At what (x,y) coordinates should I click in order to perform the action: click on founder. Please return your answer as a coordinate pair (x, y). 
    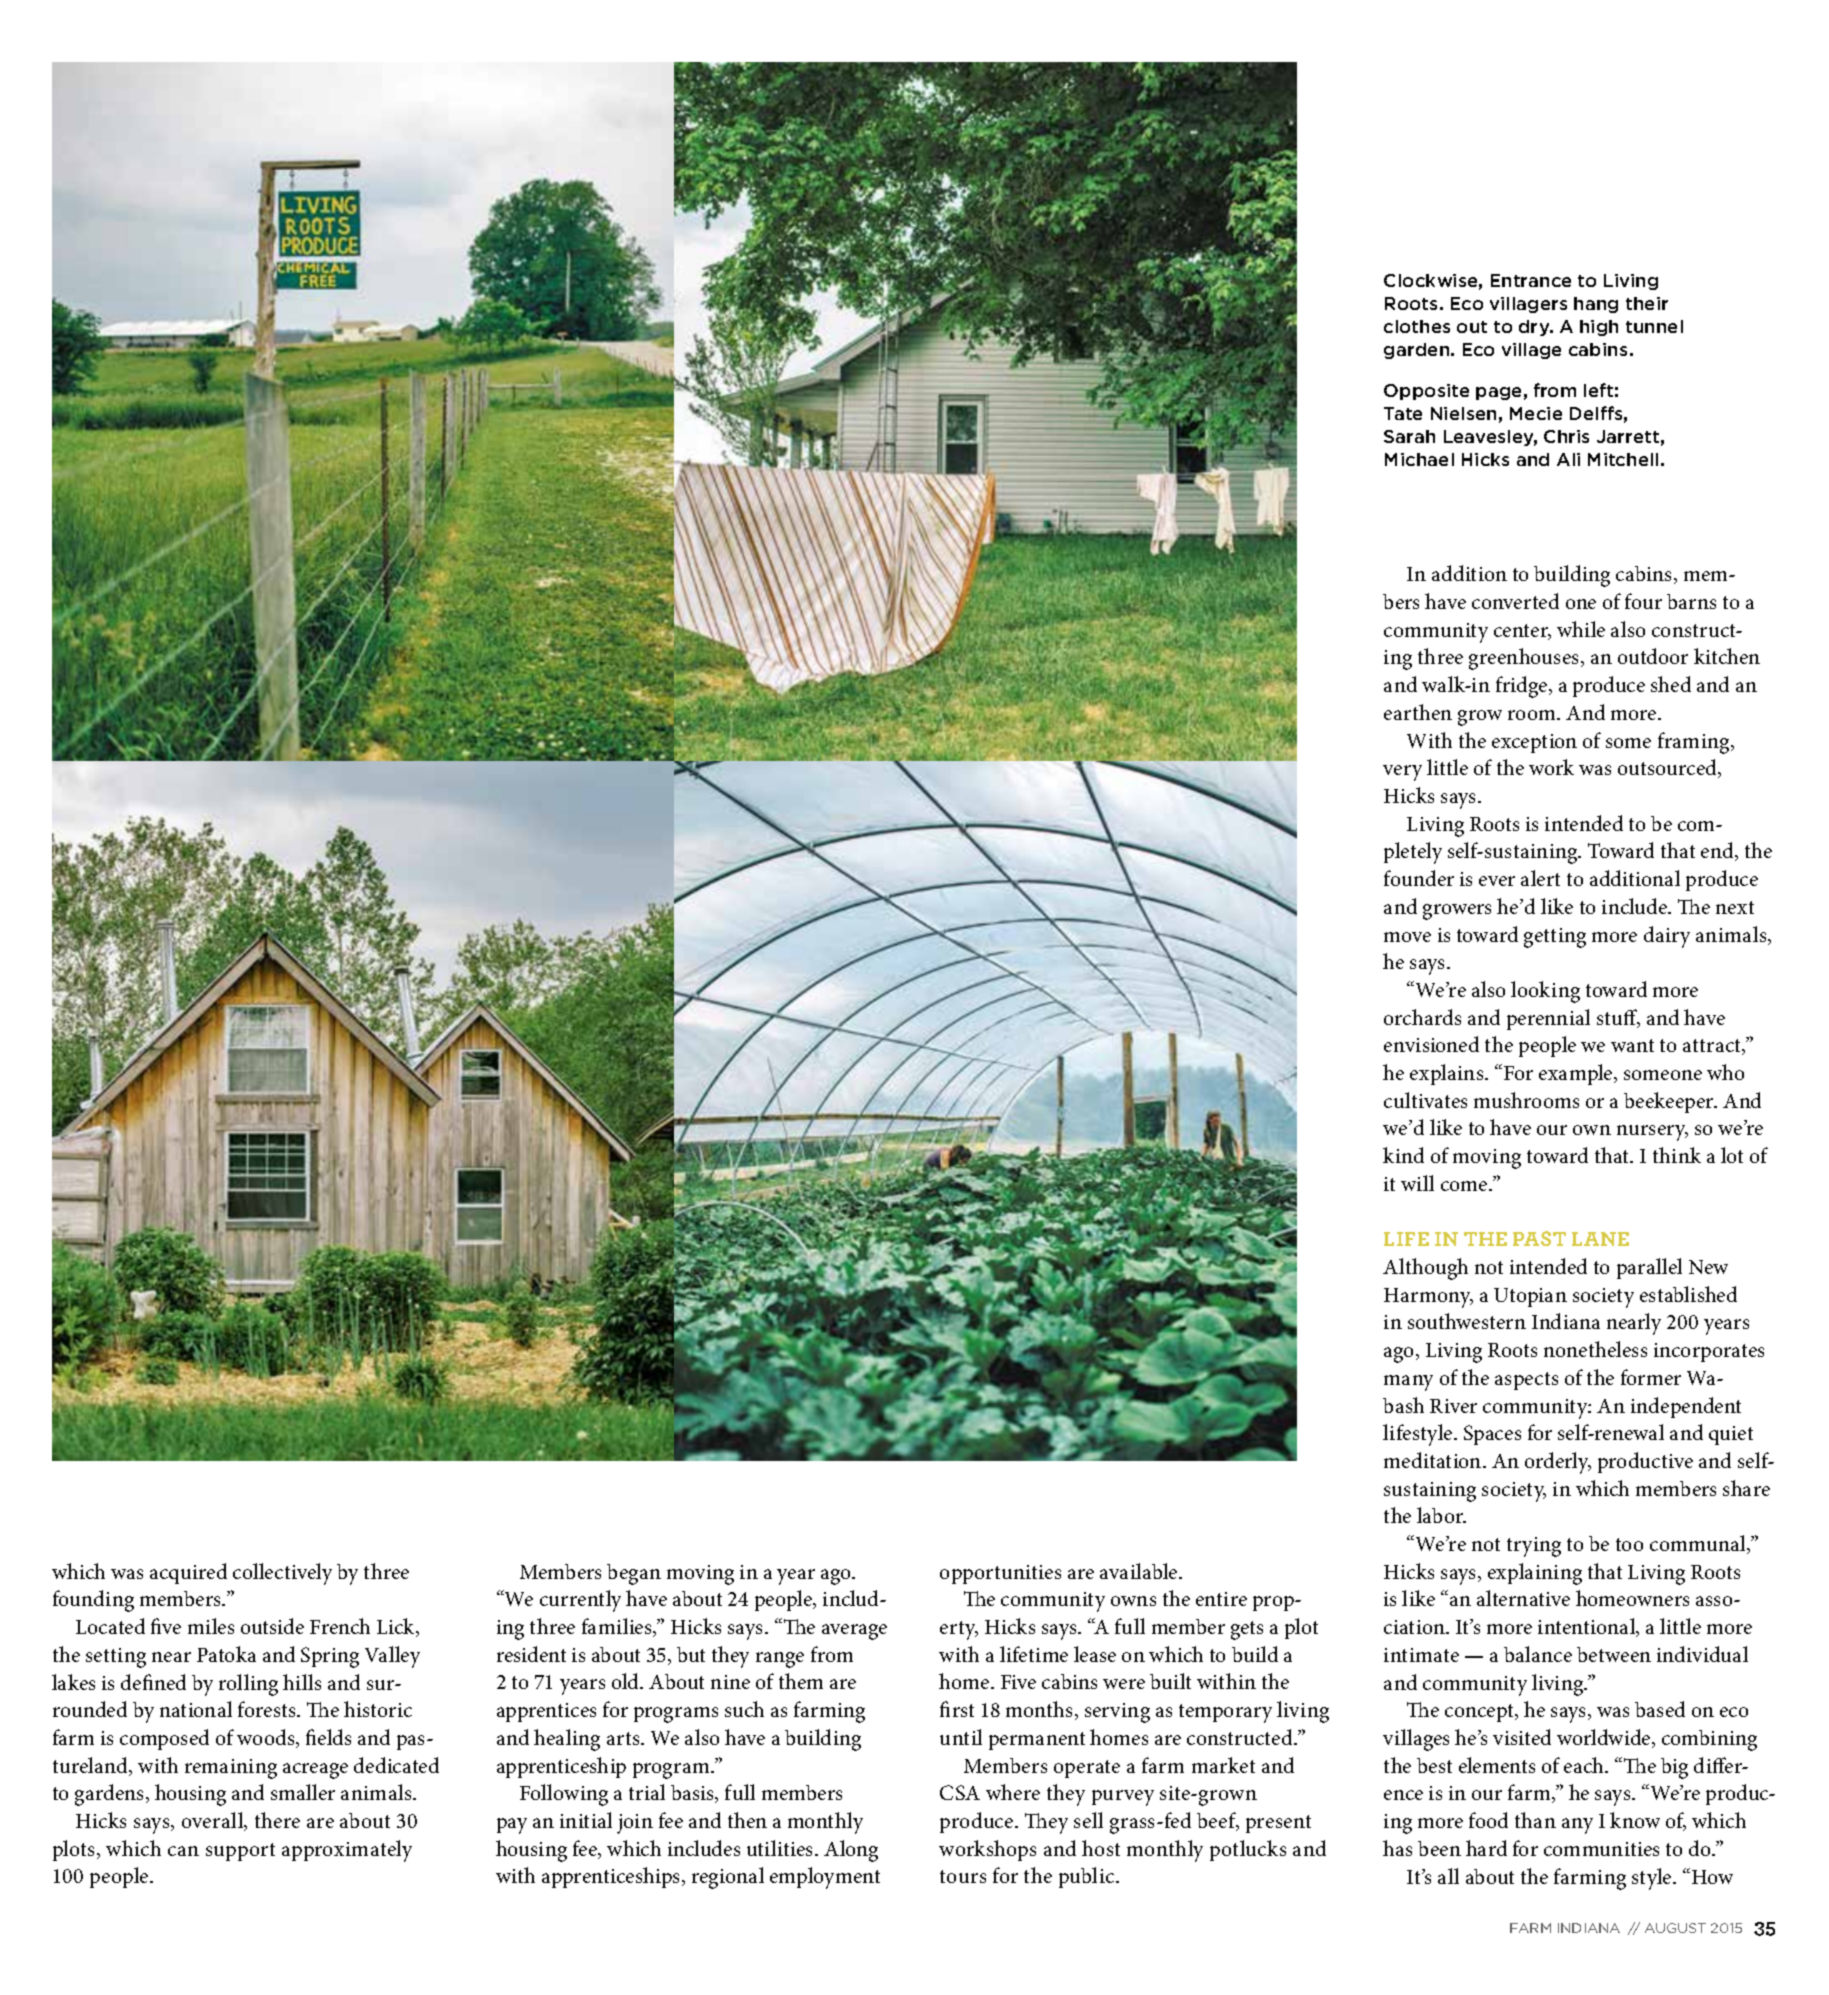
    Looking at the image, I should click on (1419, 878).
